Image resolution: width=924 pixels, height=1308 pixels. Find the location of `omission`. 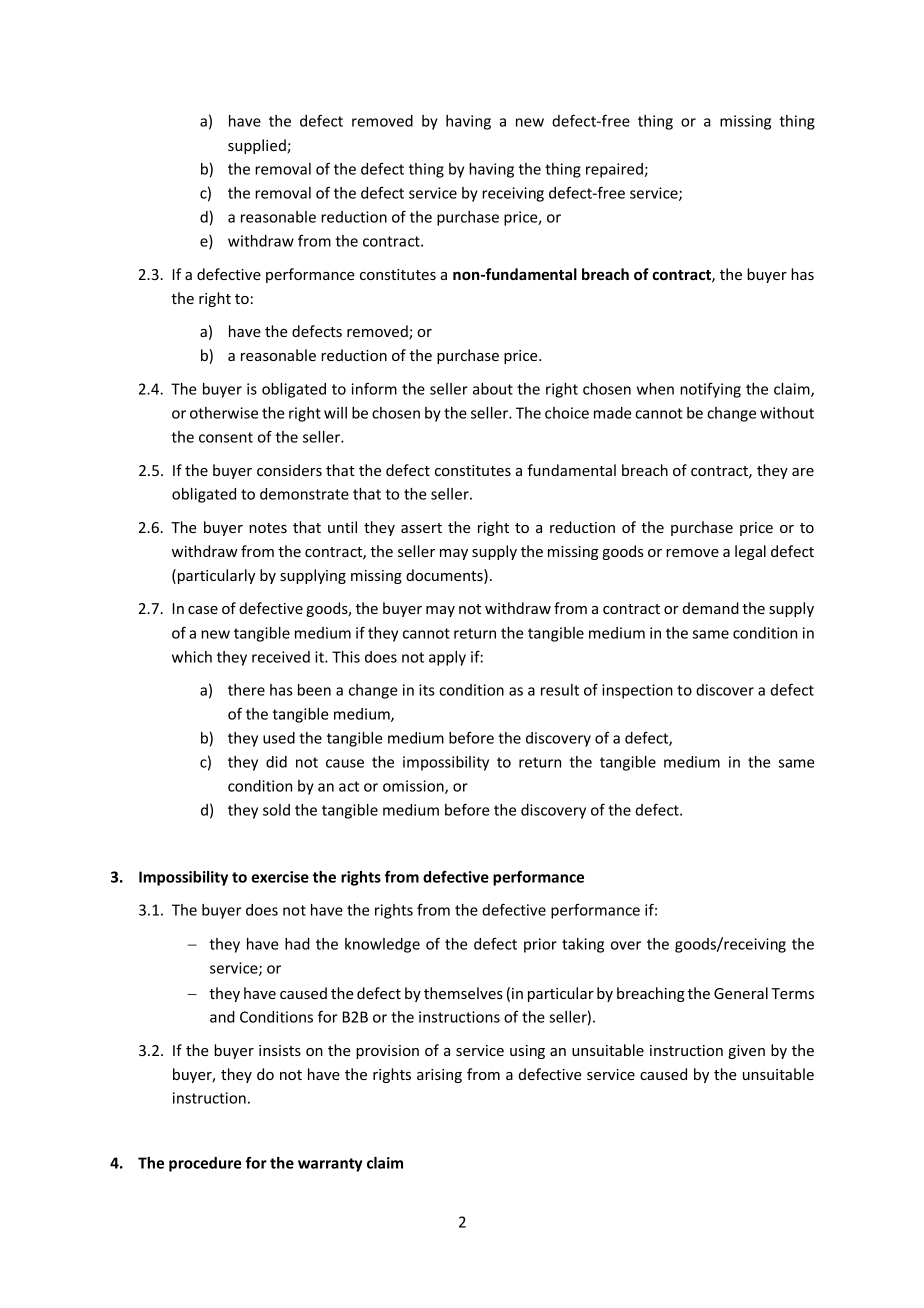

omission is located at coordinates (414, 787).
